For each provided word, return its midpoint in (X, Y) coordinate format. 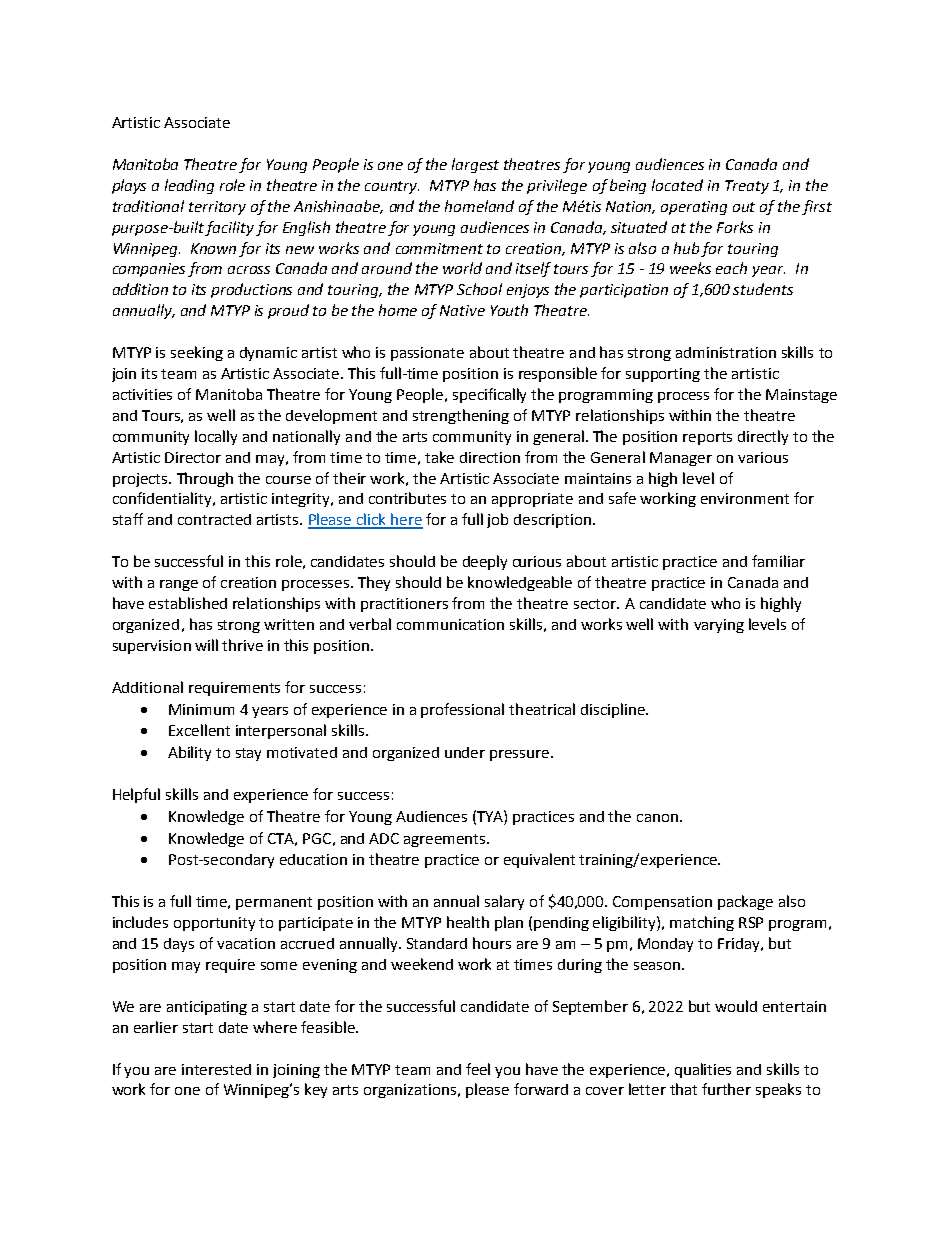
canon (657, 818)
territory (217, 208)
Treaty (747, 187)
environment (745, 498)
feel (478, 1069)
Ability (189, 753)
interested (216, 1069)
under (465, 752)
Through (205, 479)
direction (490, 457)
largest (475, 165)
